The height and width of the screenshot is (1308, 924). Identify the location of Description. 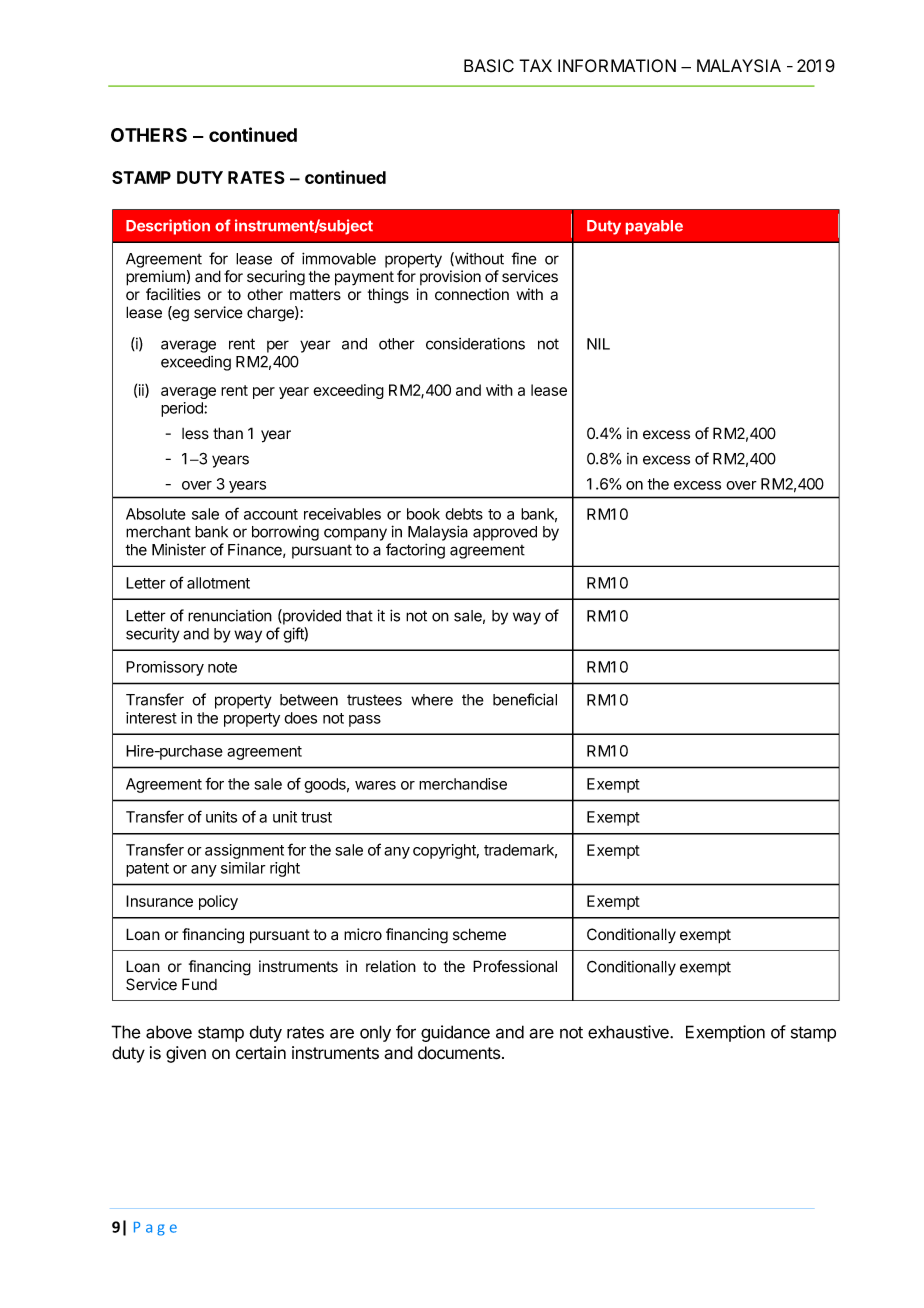
(168, 227).
